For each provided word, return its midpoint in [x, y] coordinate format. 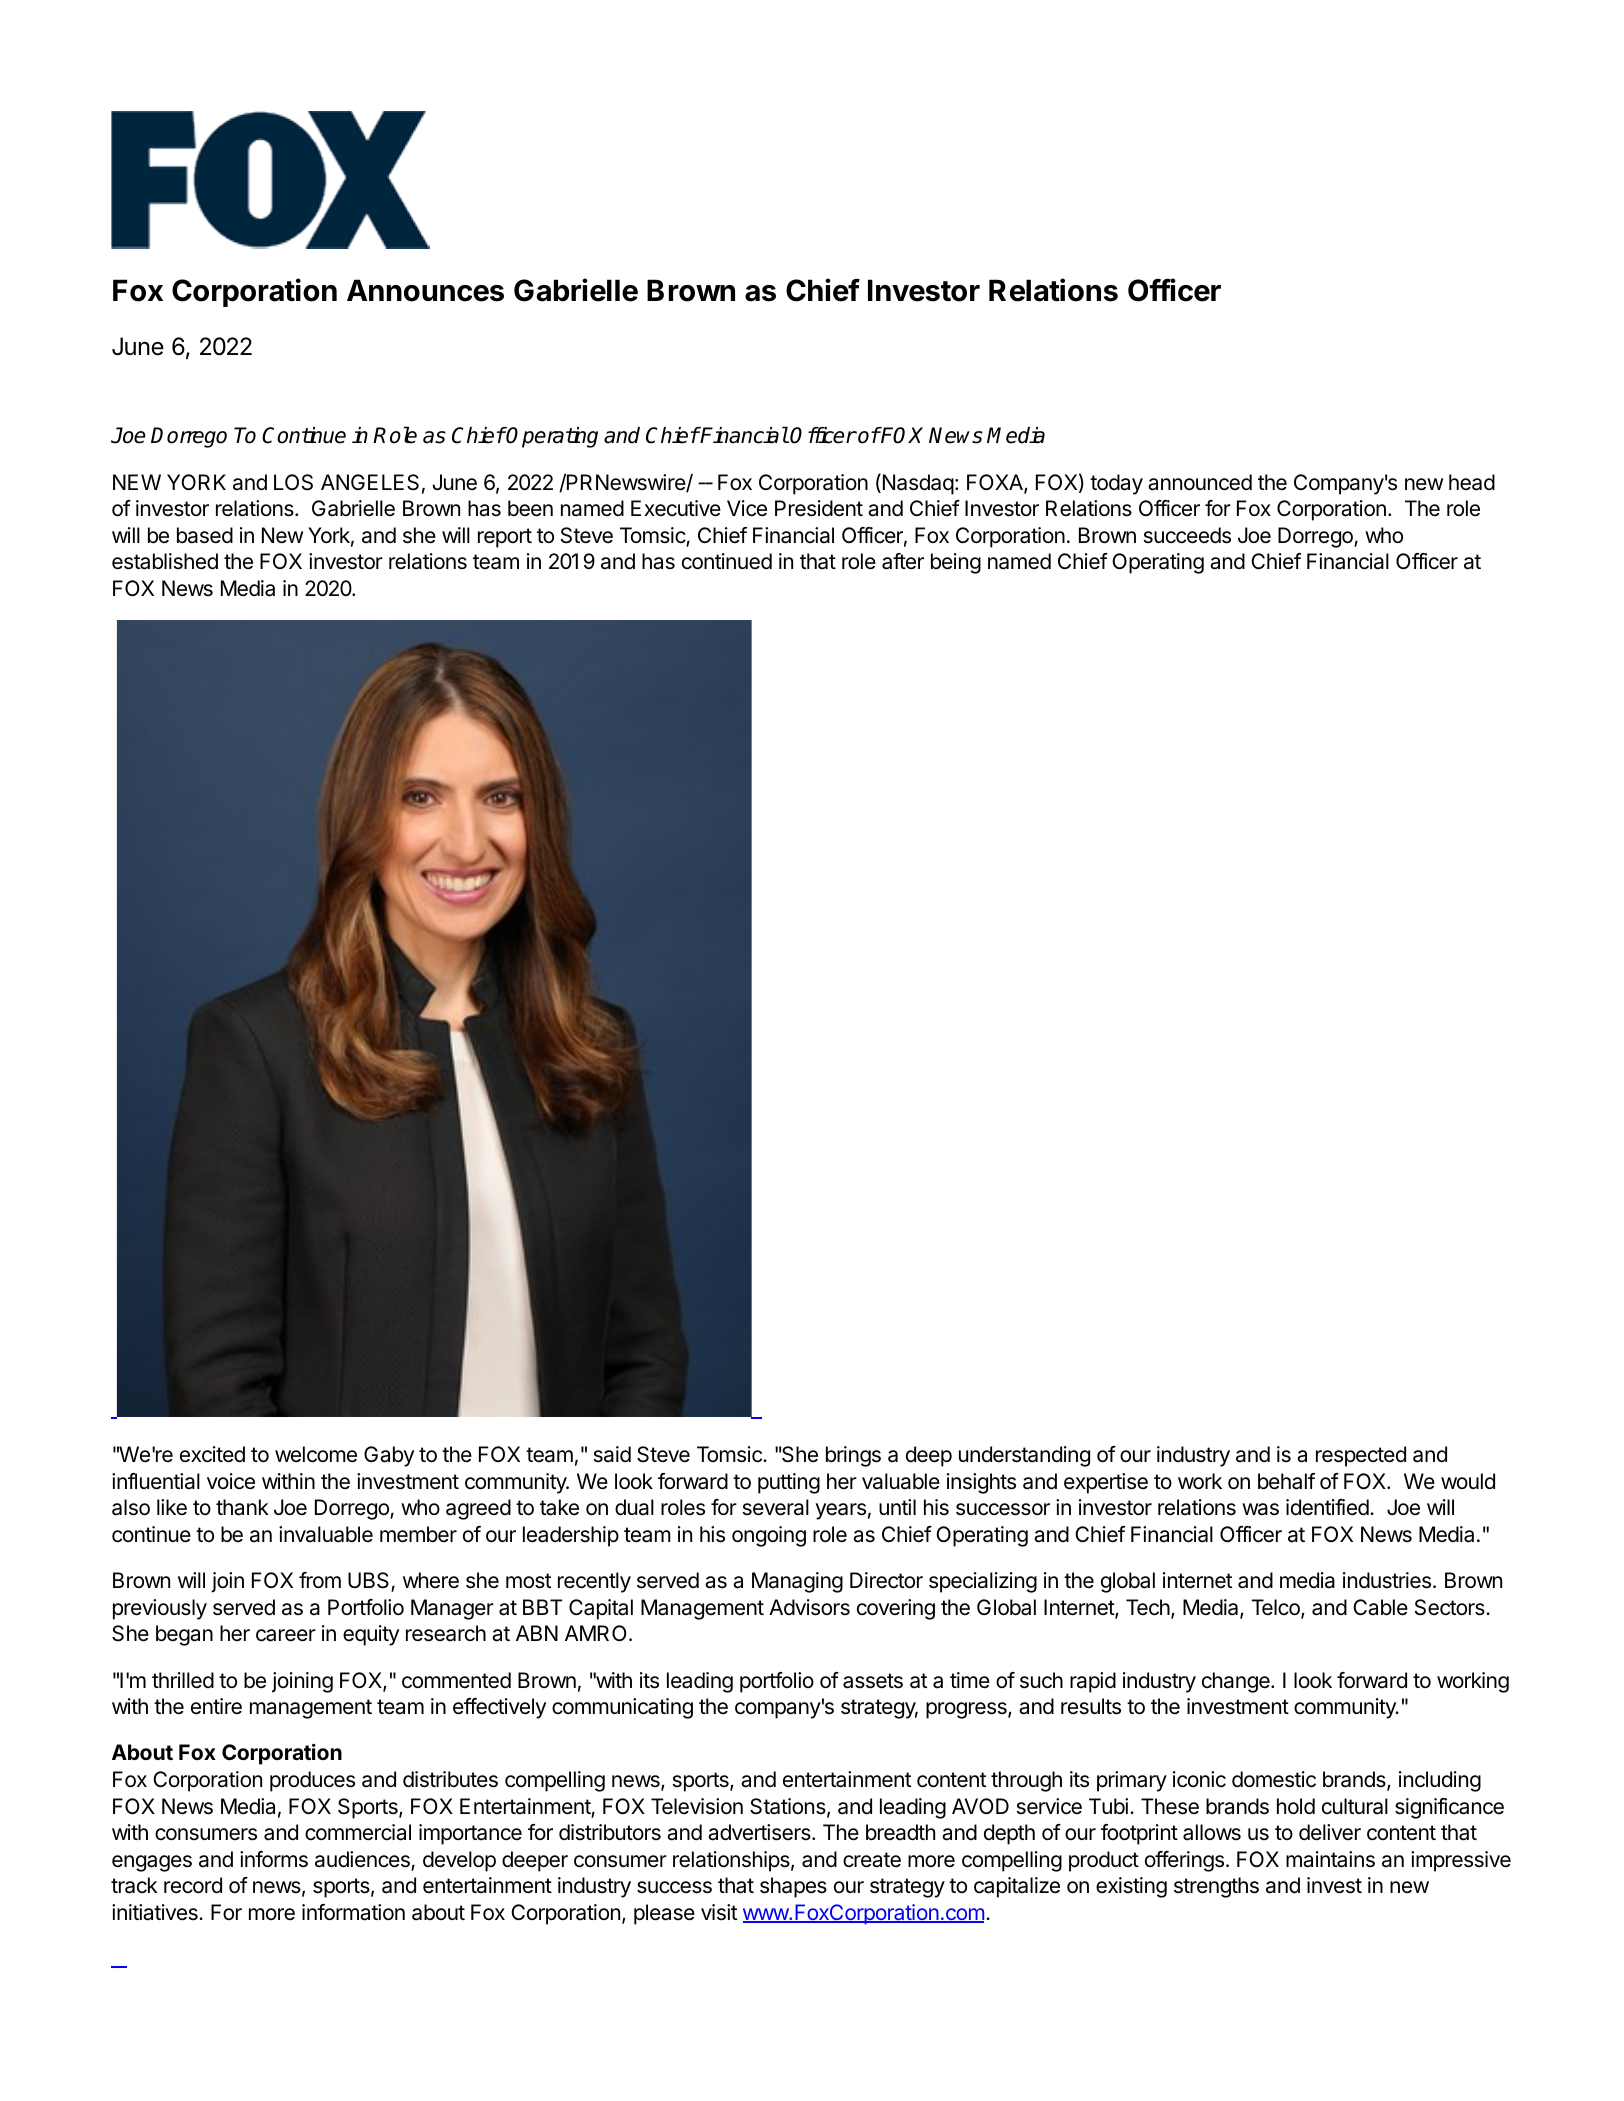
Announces [425, 290]
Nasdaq [917, 484]
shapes [793, 1887]
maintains [1330, 1859]
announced [1200, 482]
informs [274, 1859]
